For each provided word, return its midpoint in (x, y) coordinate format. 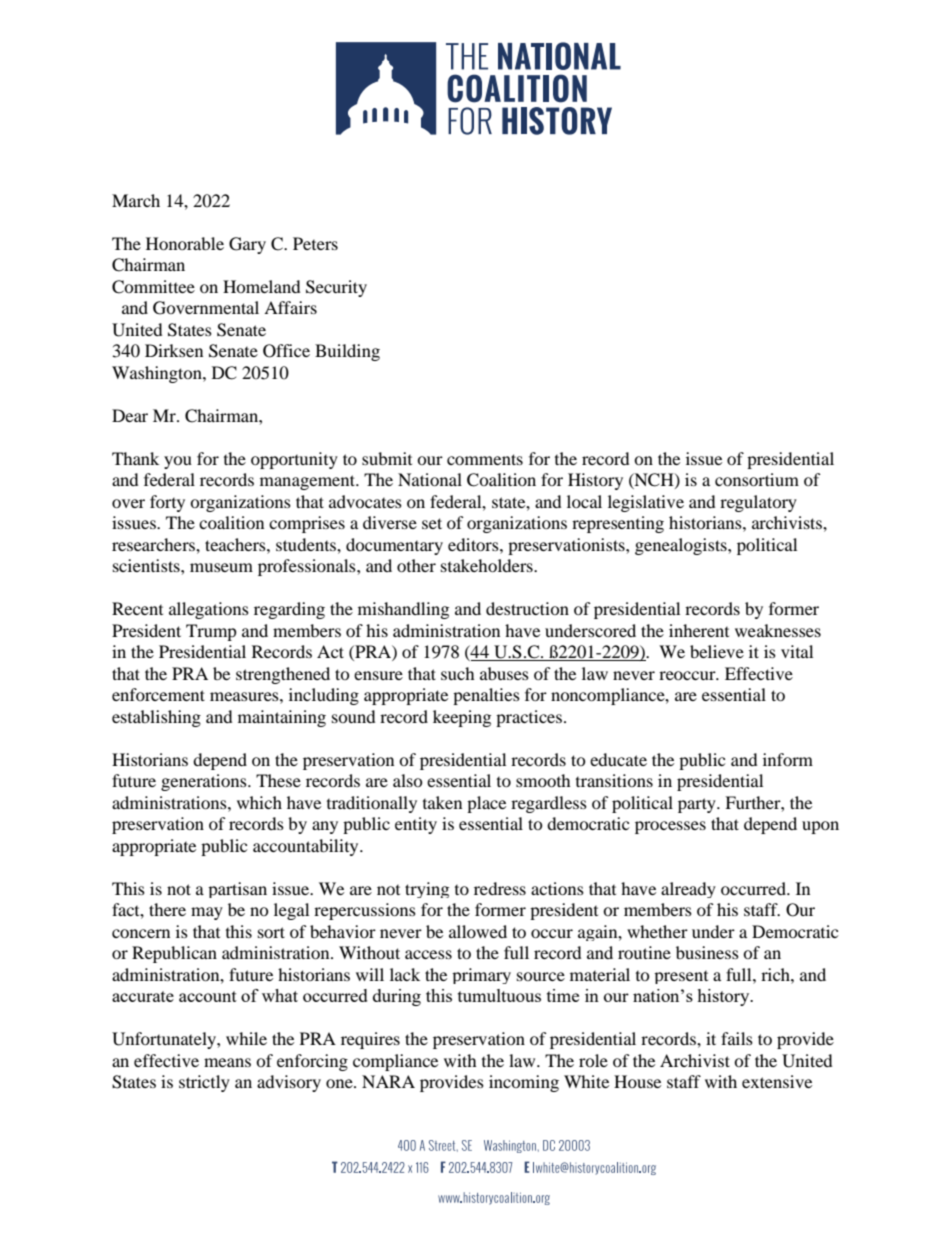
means (227, 1062)
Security (336, 288)
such (458, 673)
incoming (524, 1083)
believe (717, 651)
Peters (315, 243)
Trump (211, 632)
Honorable (185, 243)
